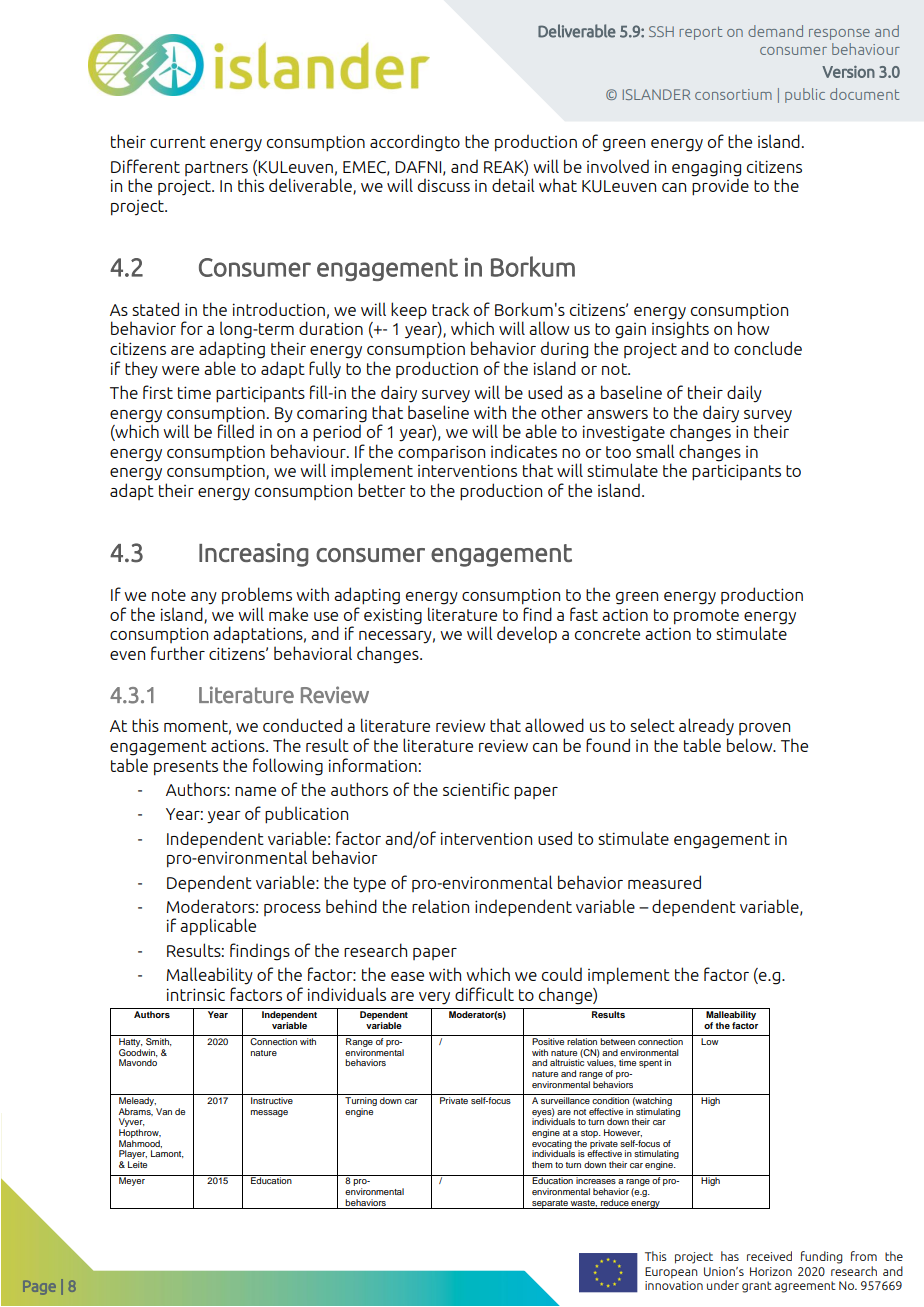 Image resolution: width=924 pixels, height=1307 pixels. Describe the element at coordinates (196, 994) in the screenshot. I see `intrinsic` at that location.
